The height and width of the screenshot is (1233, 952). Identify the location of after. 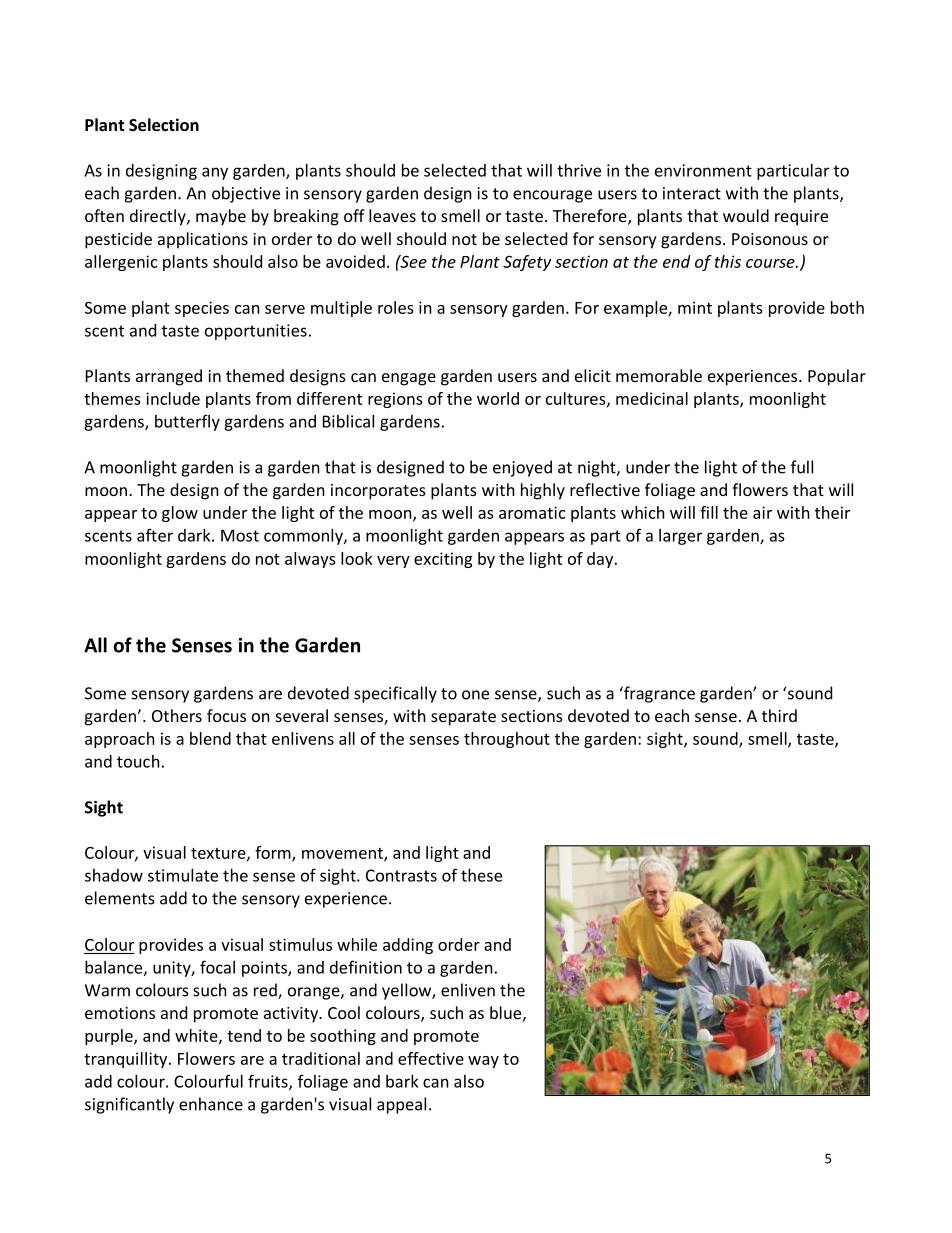
(155, 535).
